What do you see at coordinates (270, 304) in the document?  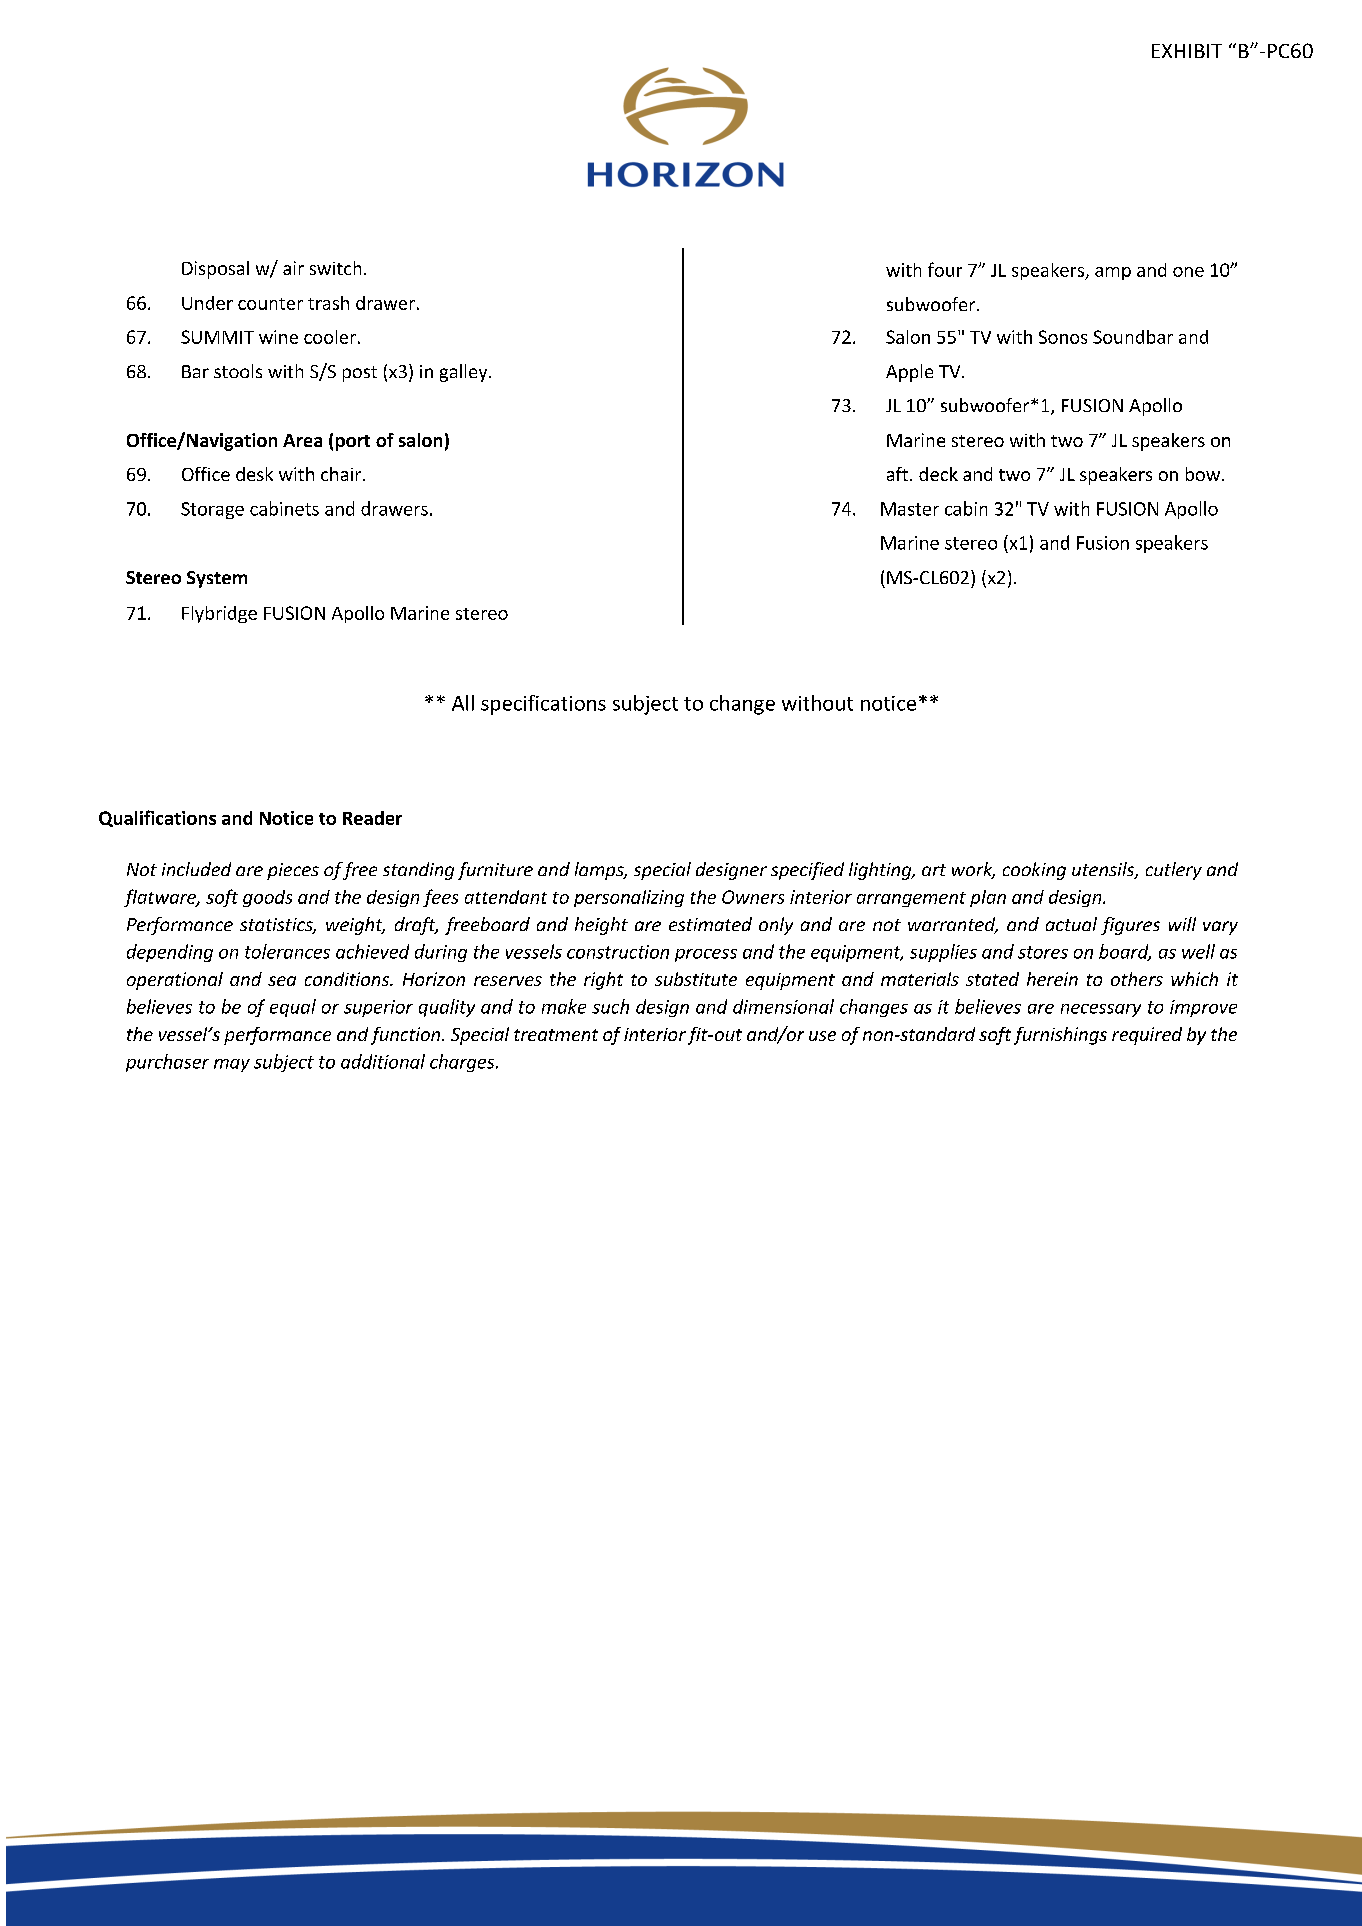 I see `counter` at bounding box center [270, 304].
